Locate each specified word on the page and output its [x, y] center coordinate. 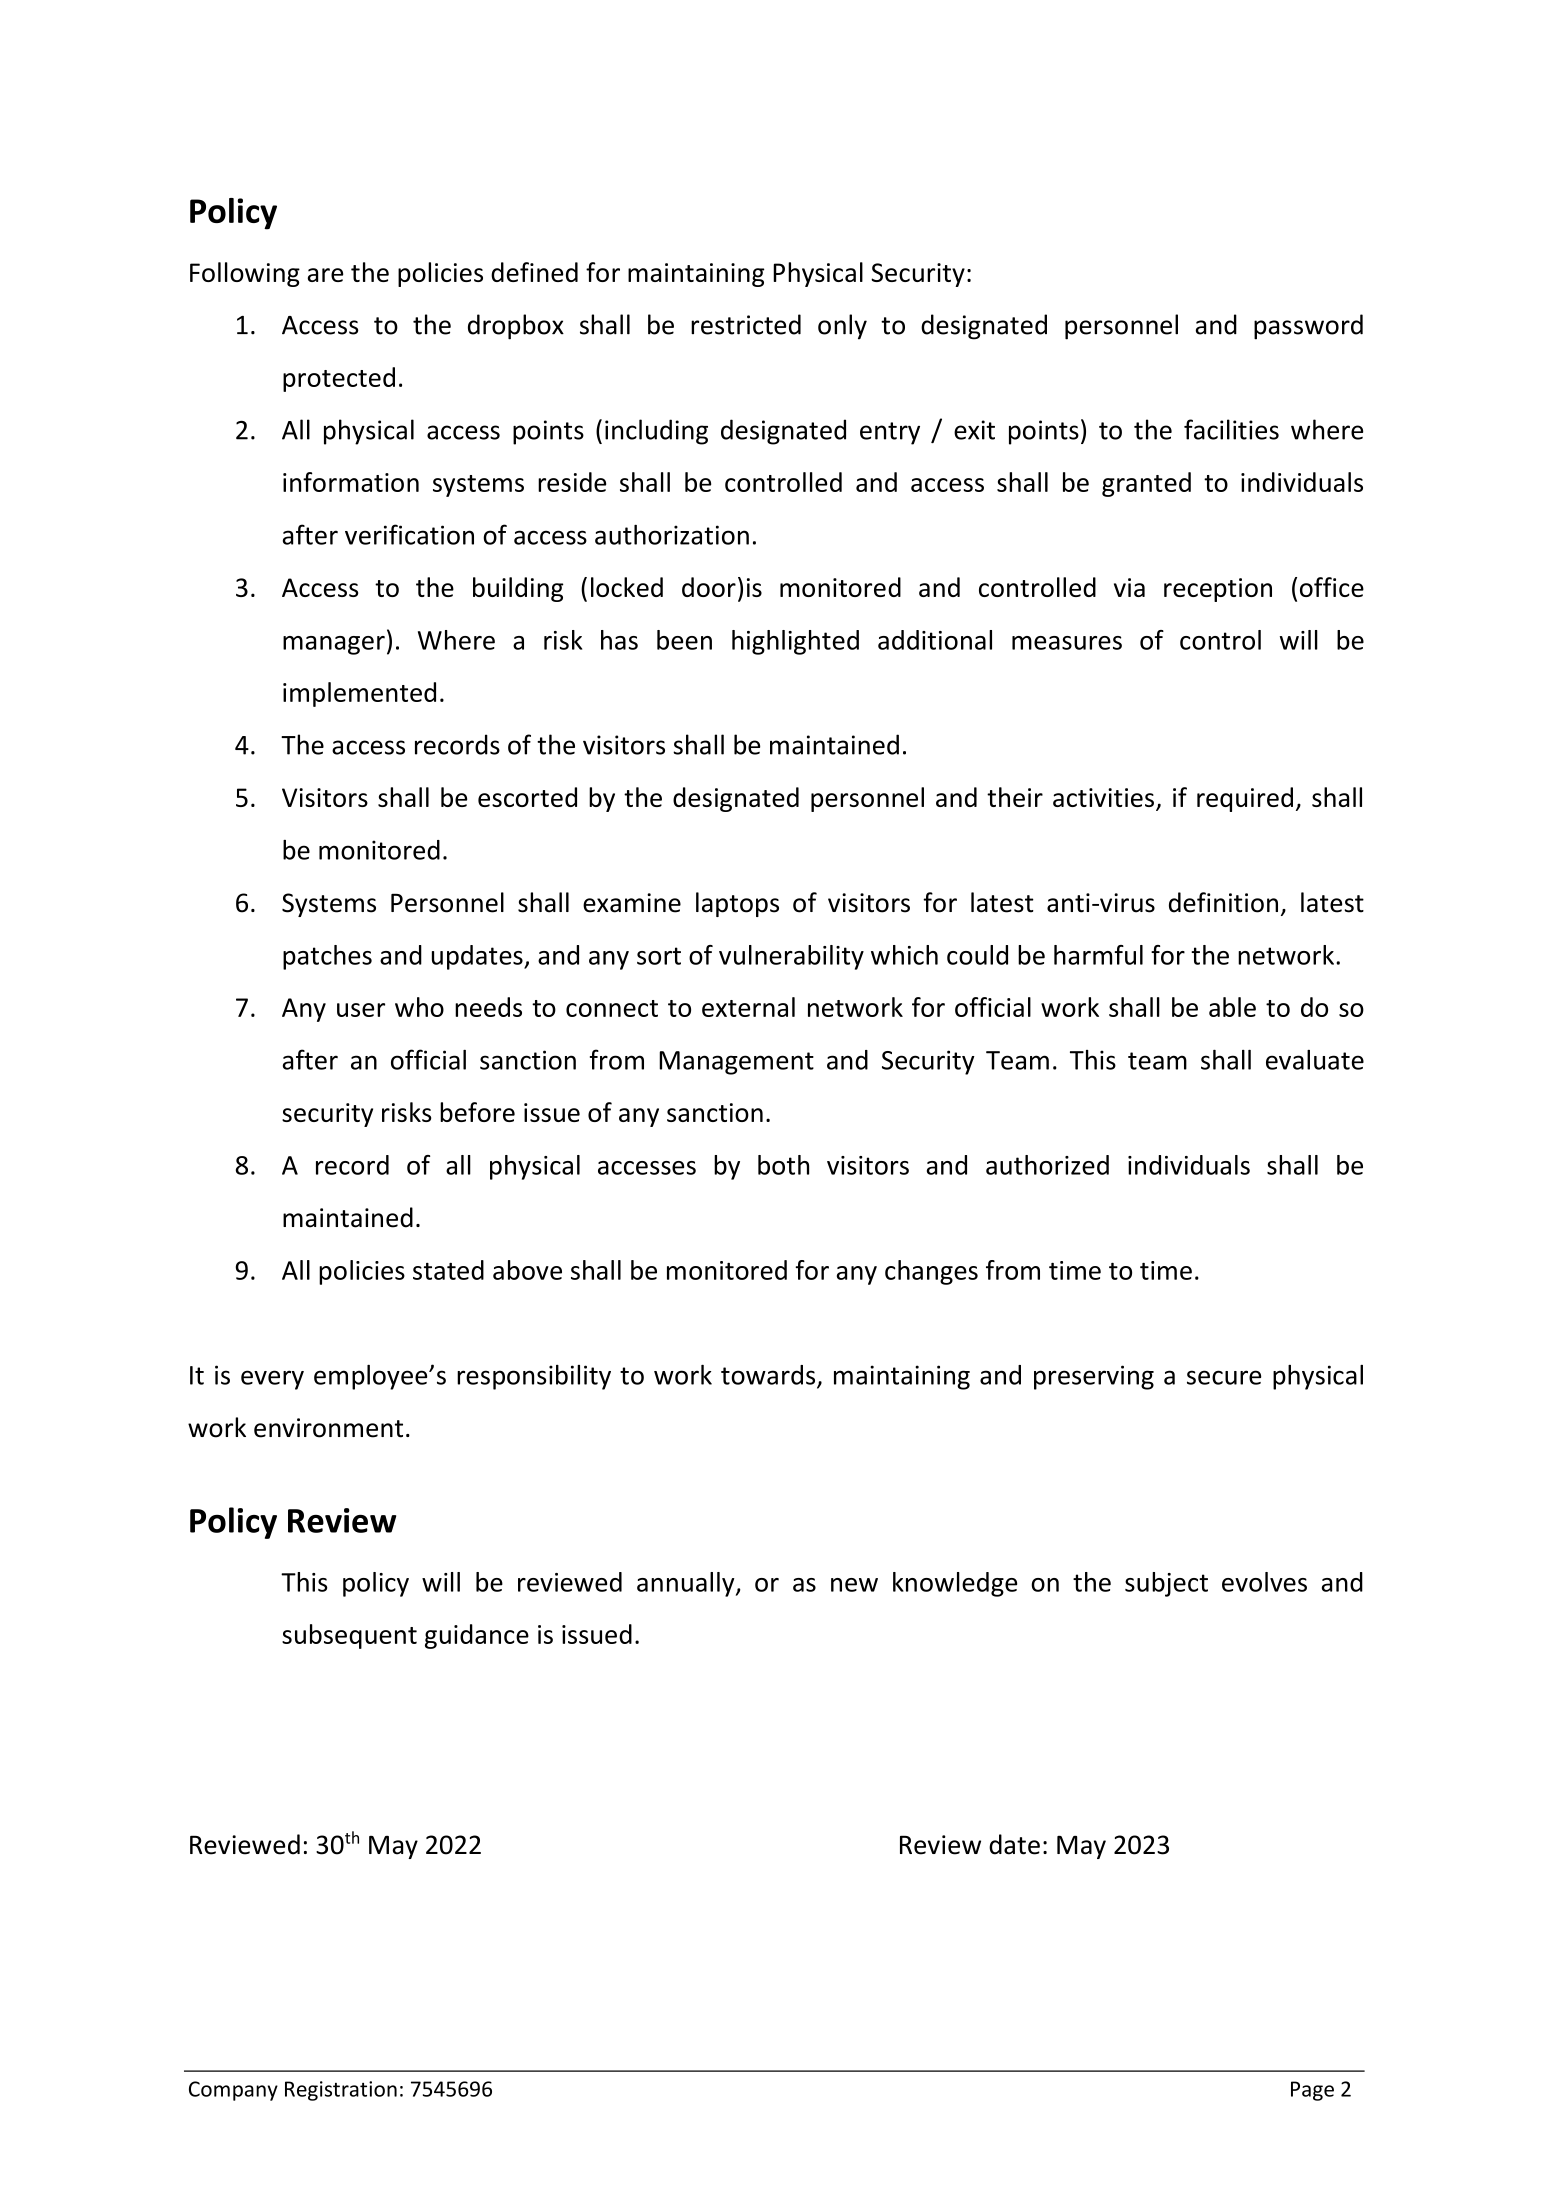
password [1308, 327]
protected [339, 379]
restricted [746, 324]
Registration [341, 2091]
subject [1166, 1584]
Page [1312, 2091]
